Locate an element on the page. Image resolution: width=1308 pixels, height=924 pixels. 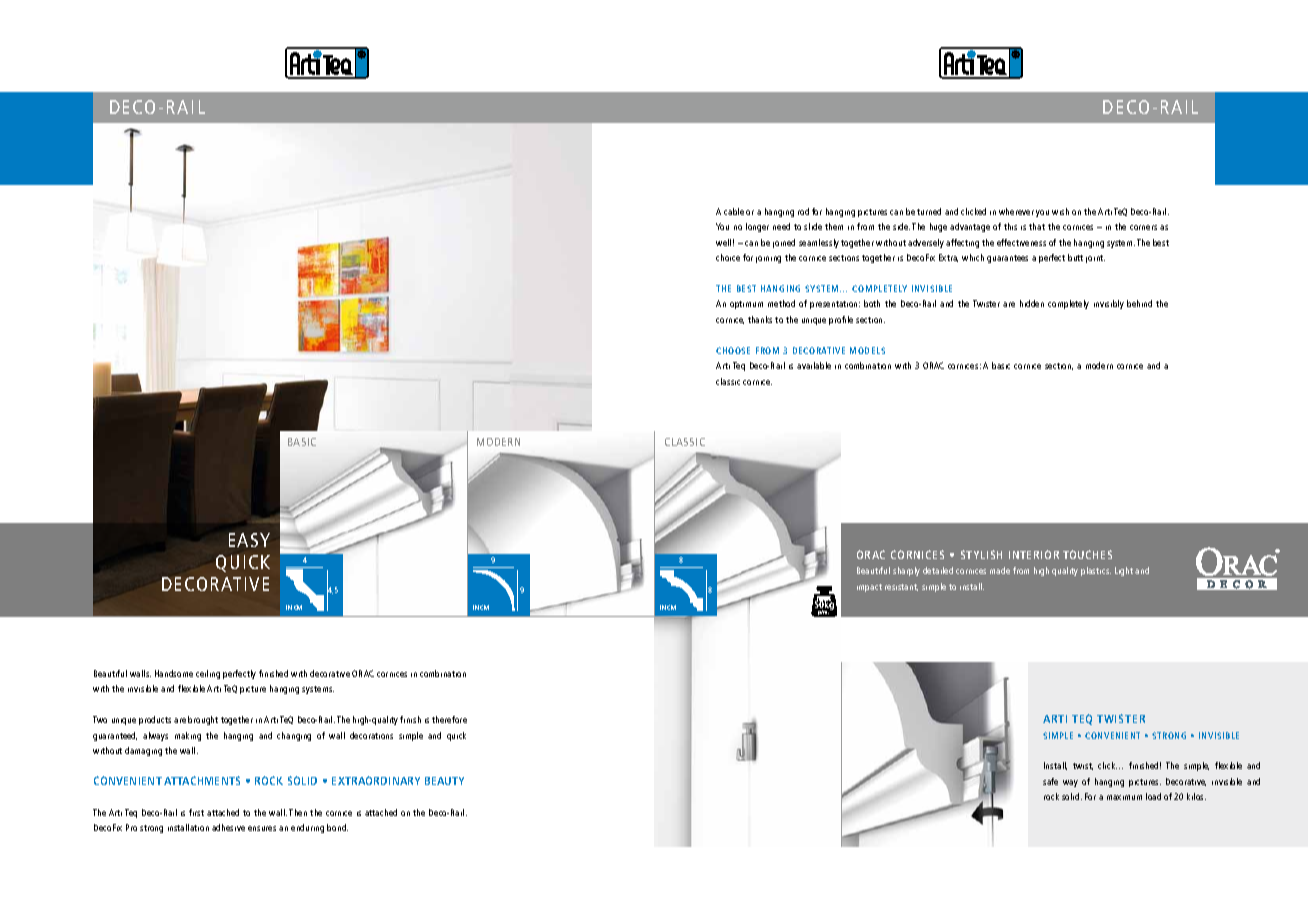
first is located at coordinates (196, 812).
